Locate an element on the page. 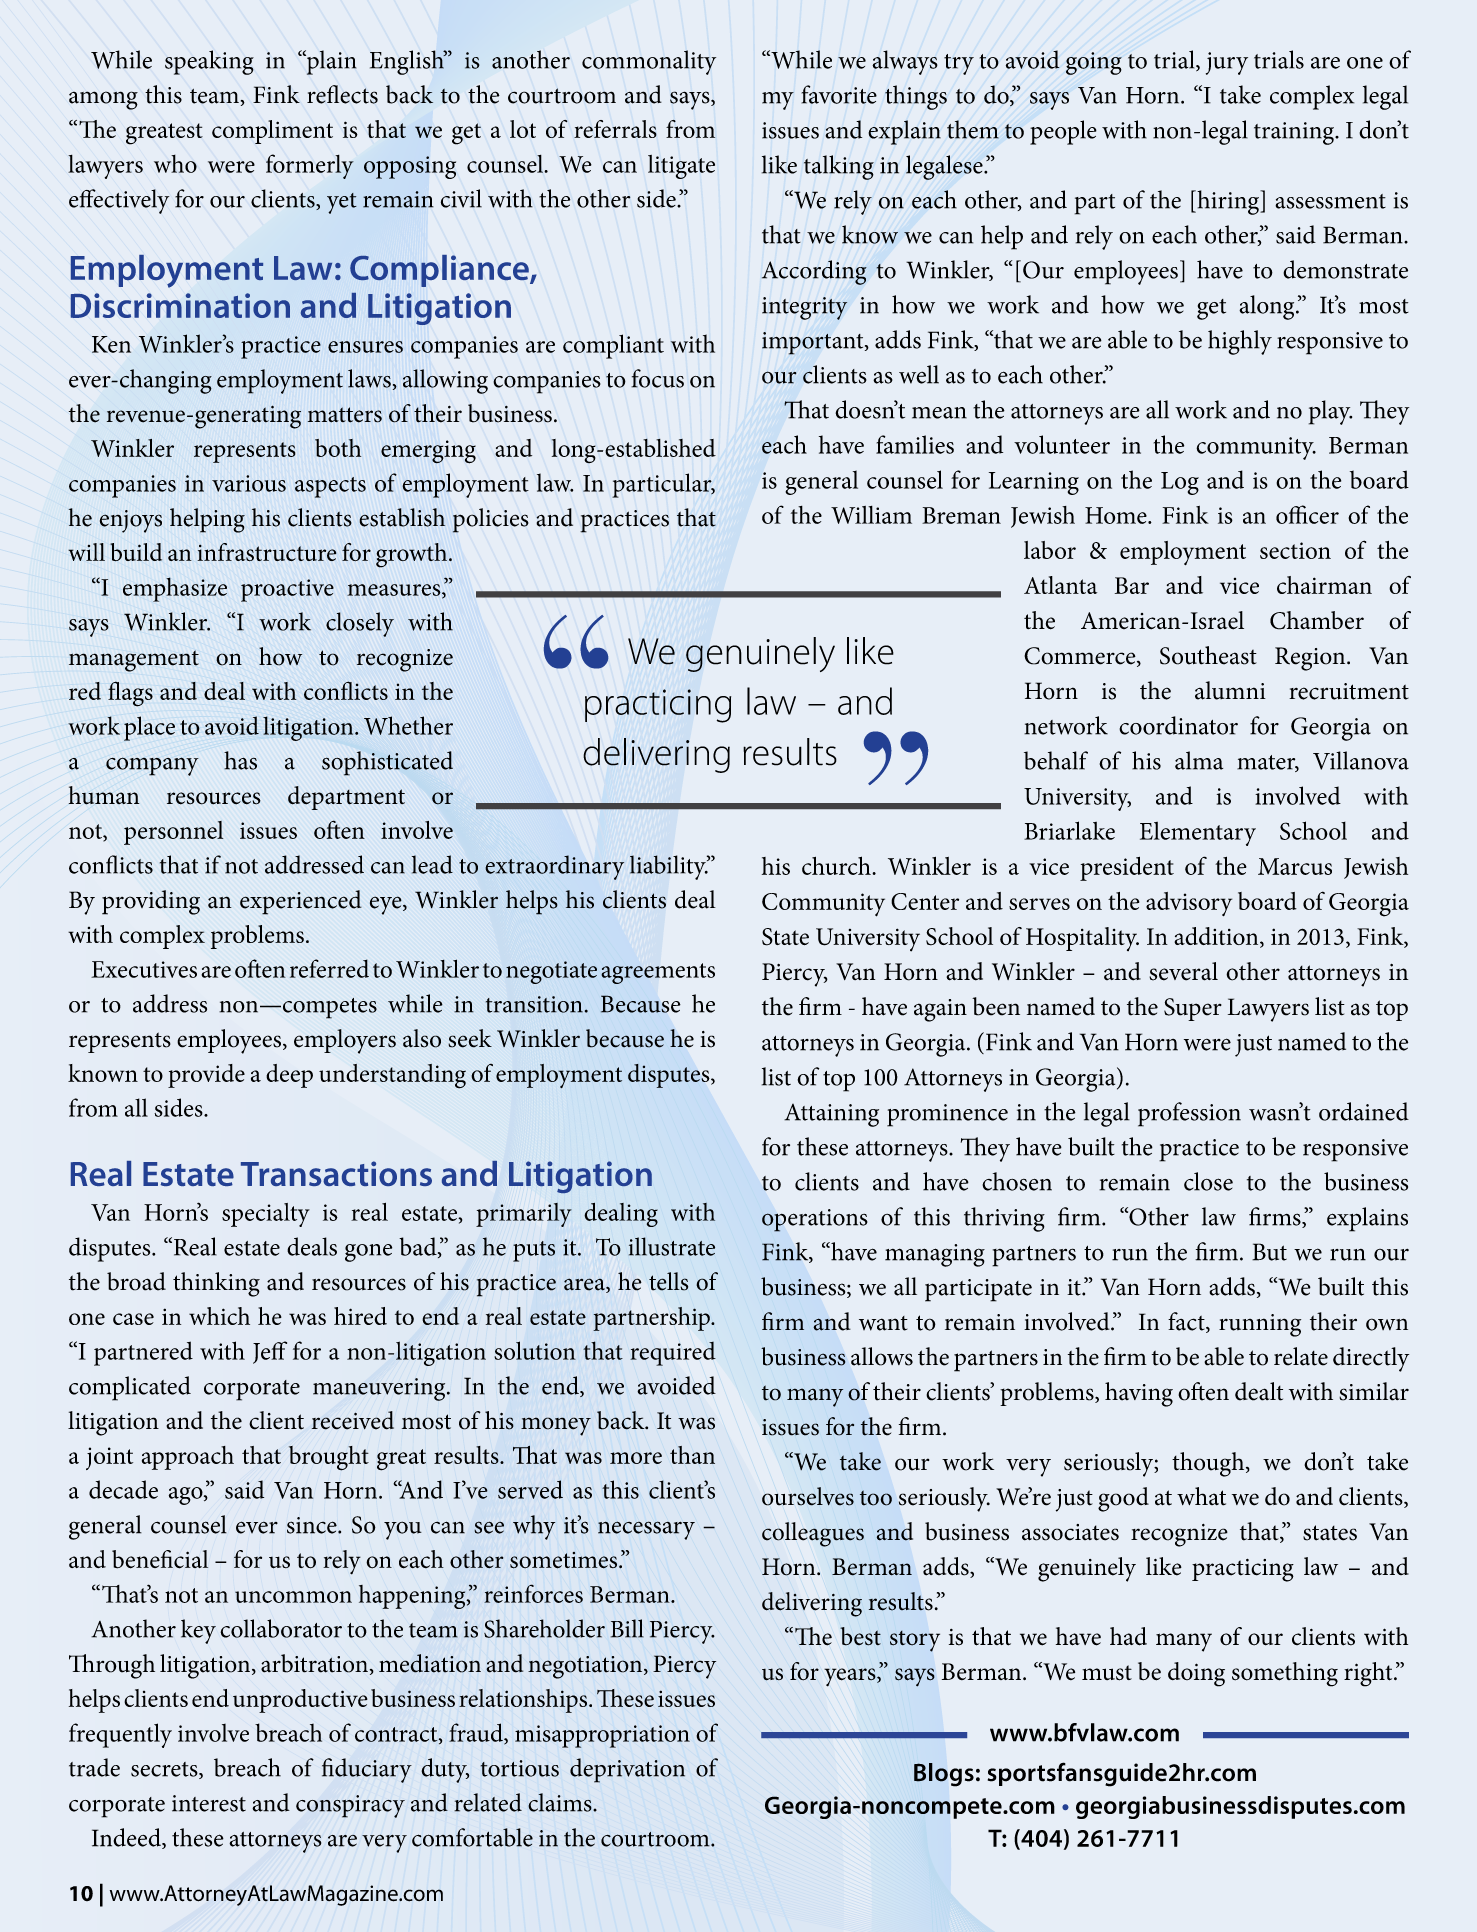  referred is located at coordinates (329, 968).
